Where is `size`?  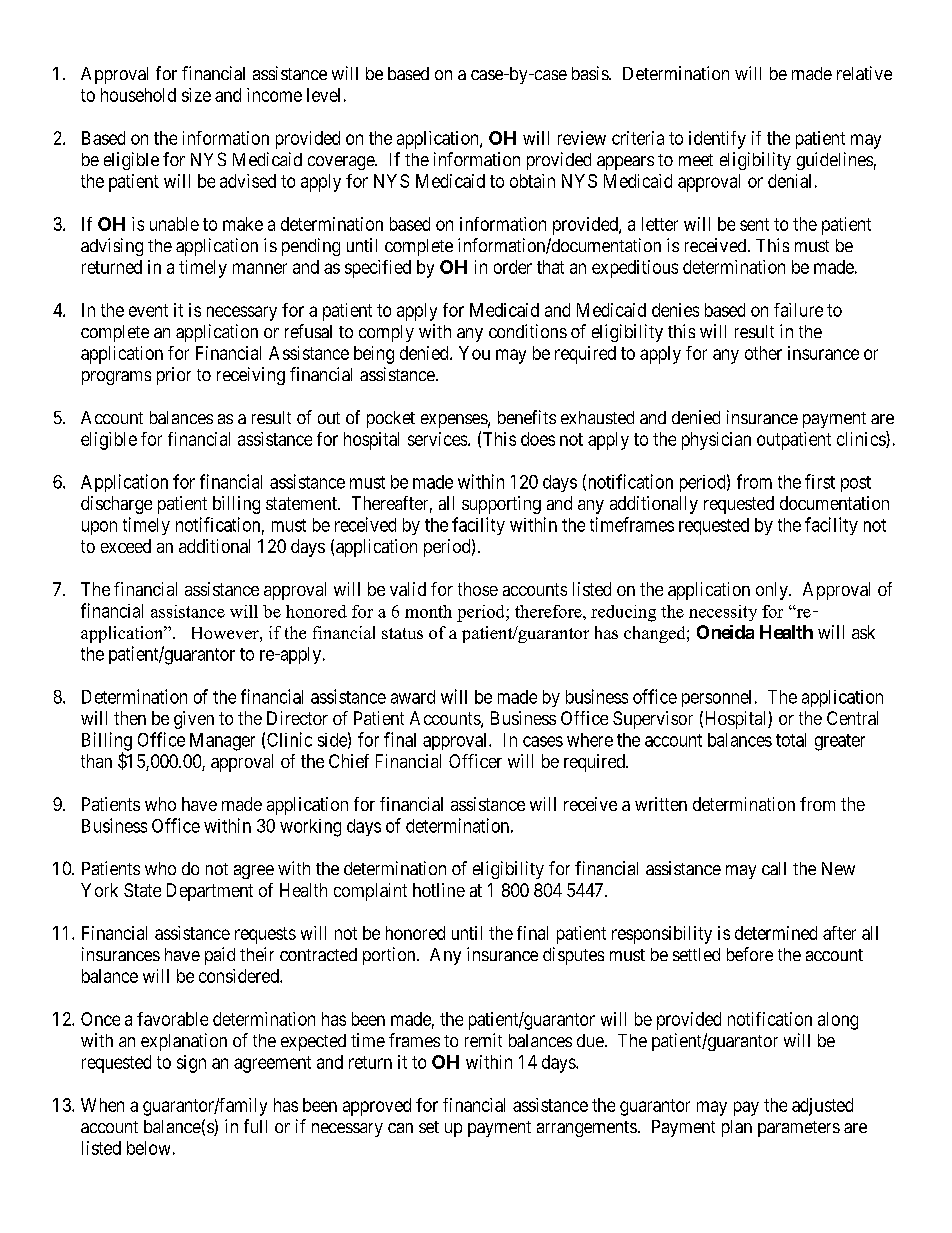 size is located at coordinates (196, 95).
